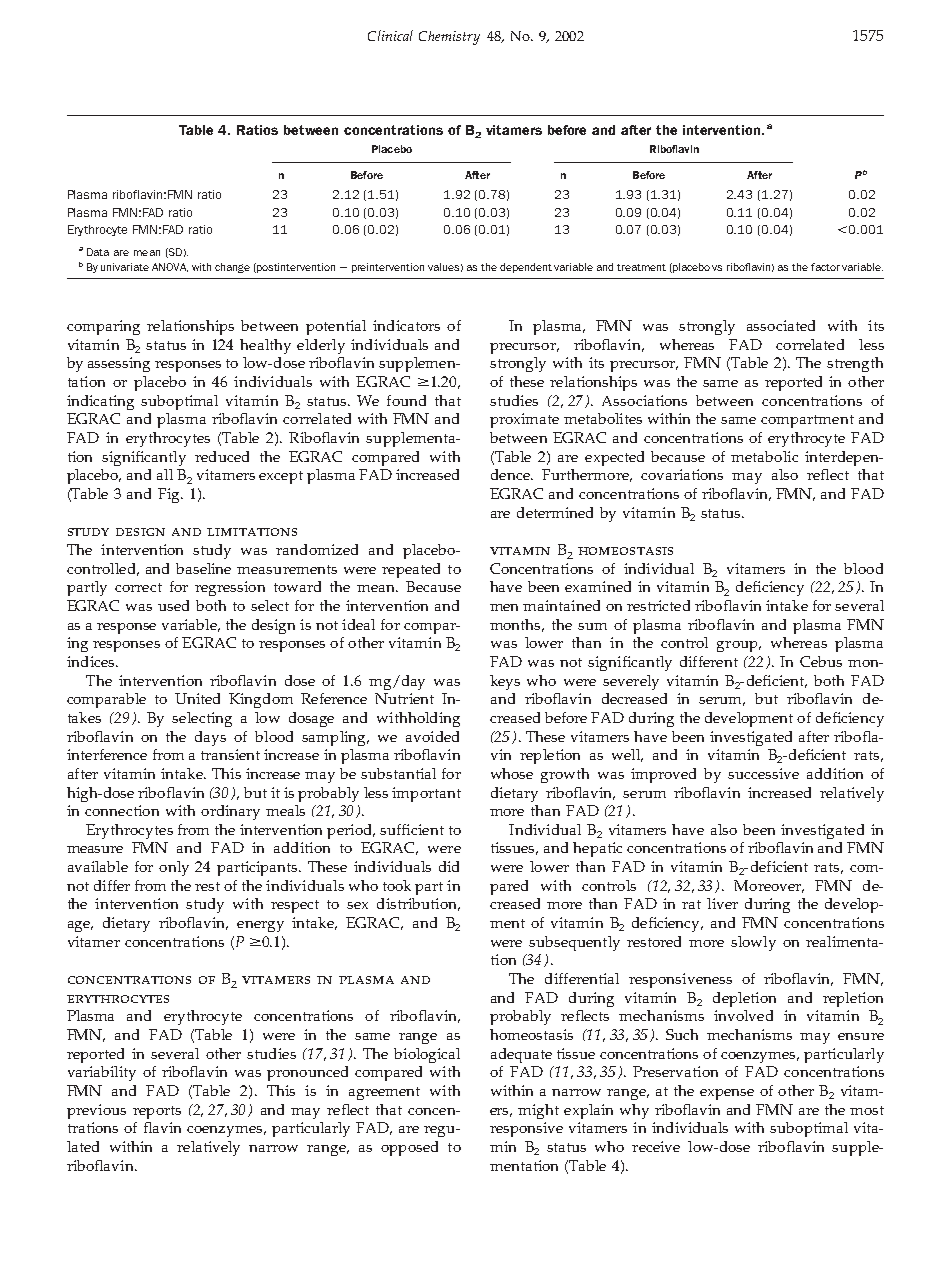 The image size is (952, 1277). What do you see at coordinates (598, 586) in the page?
I see `examined` at bounding box center [598, 586].
